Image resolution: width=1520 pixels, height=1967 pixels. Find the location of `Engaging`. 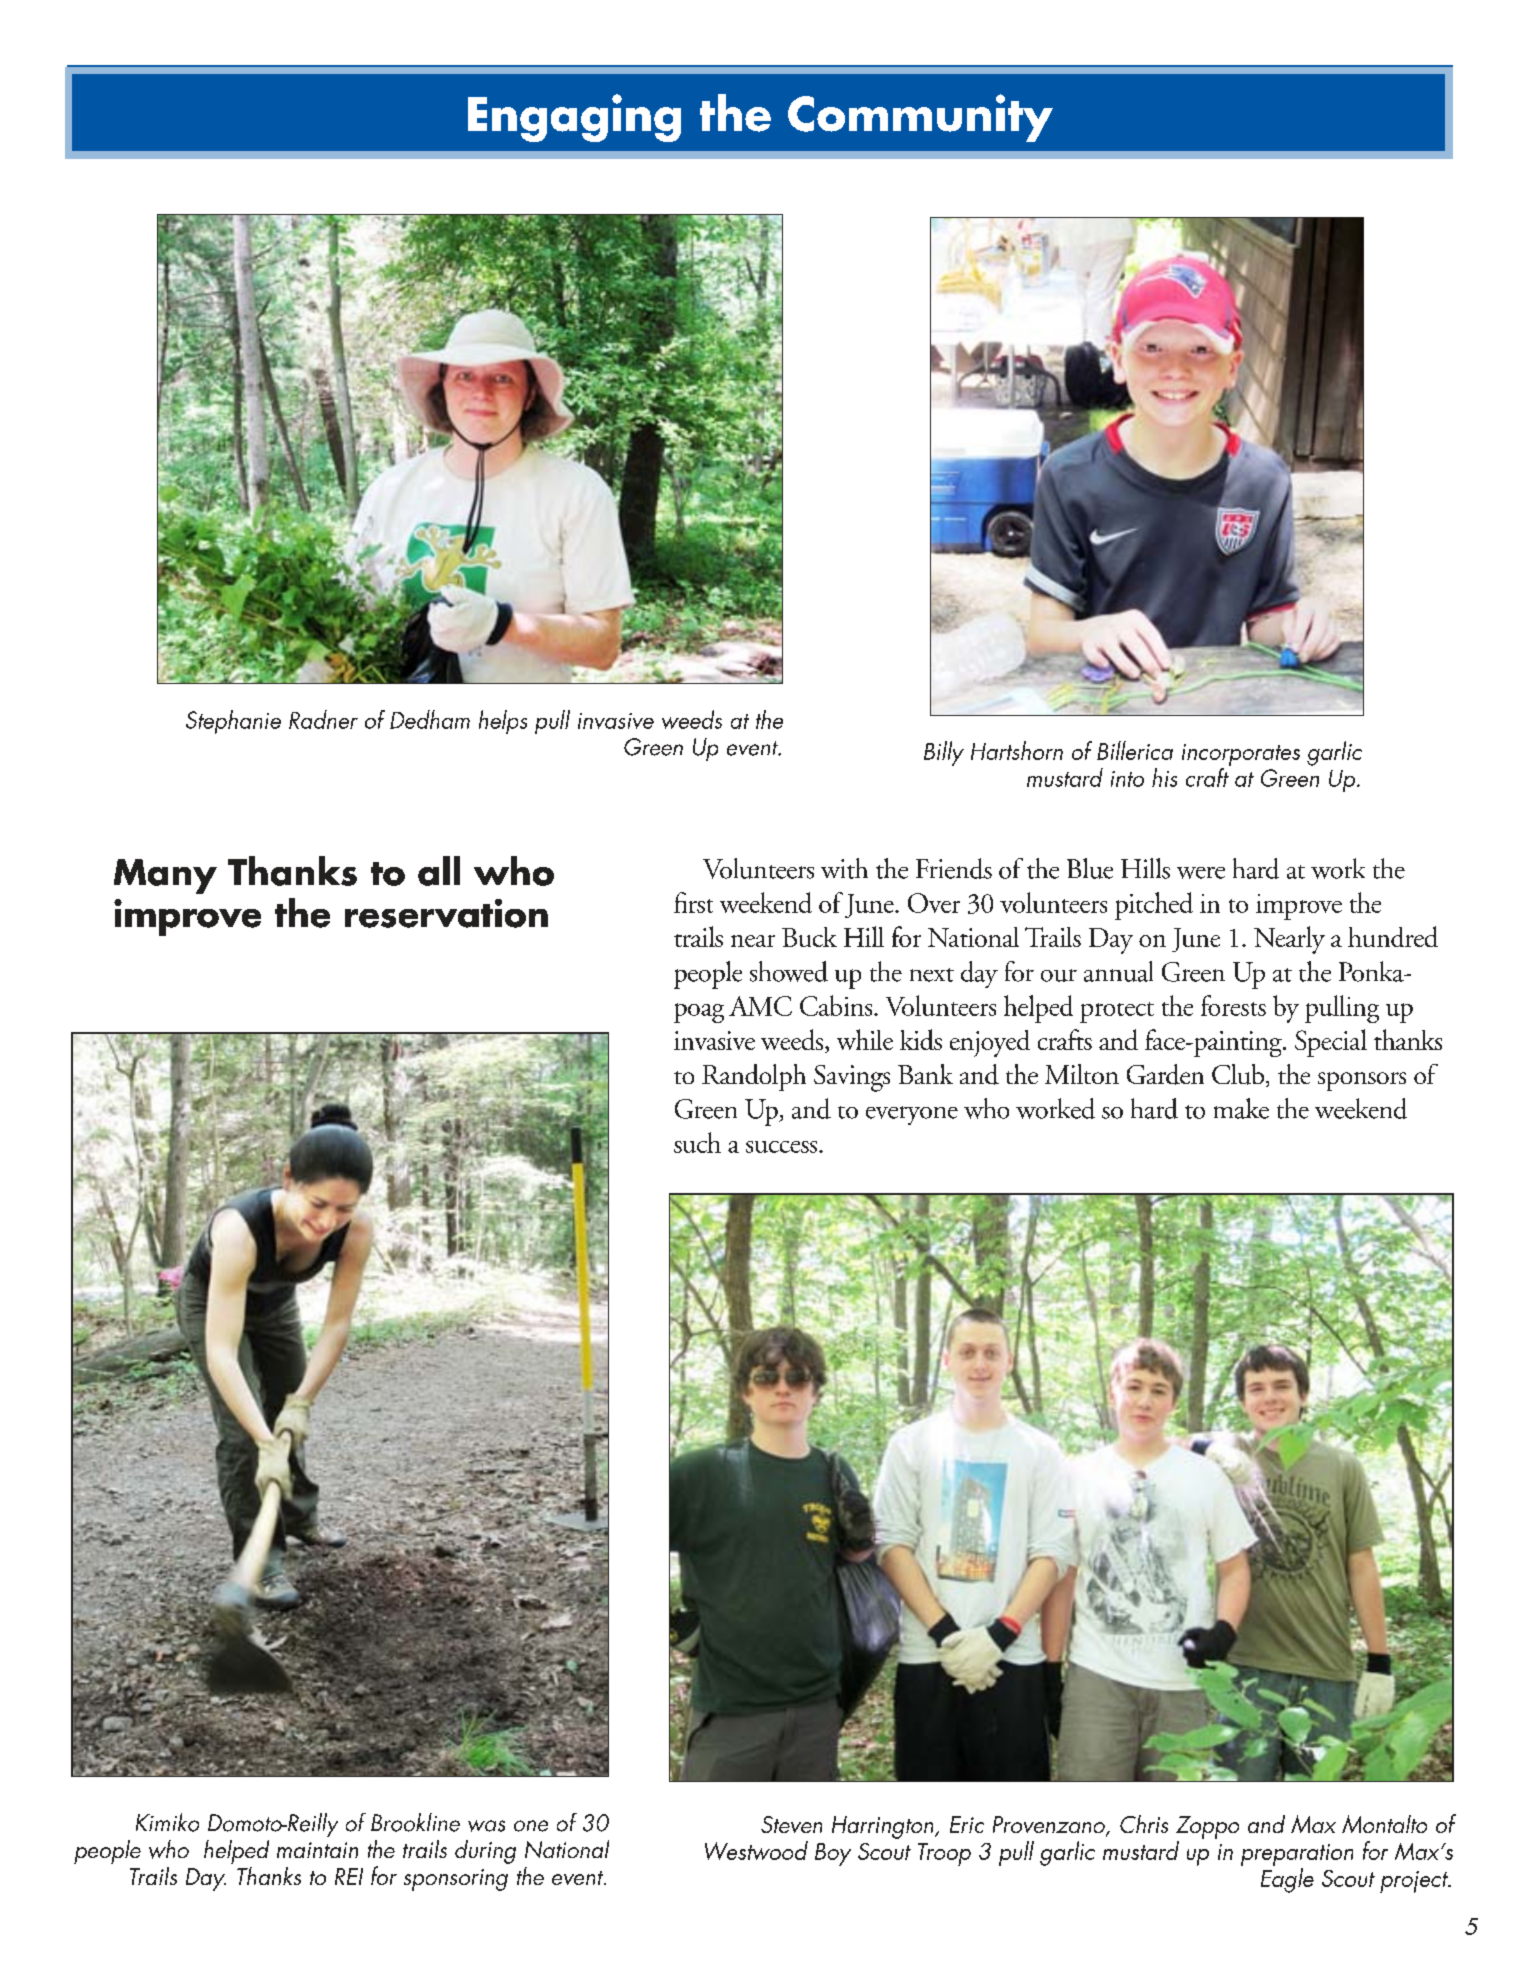

Engaging is located at coordinates (574, 118).
